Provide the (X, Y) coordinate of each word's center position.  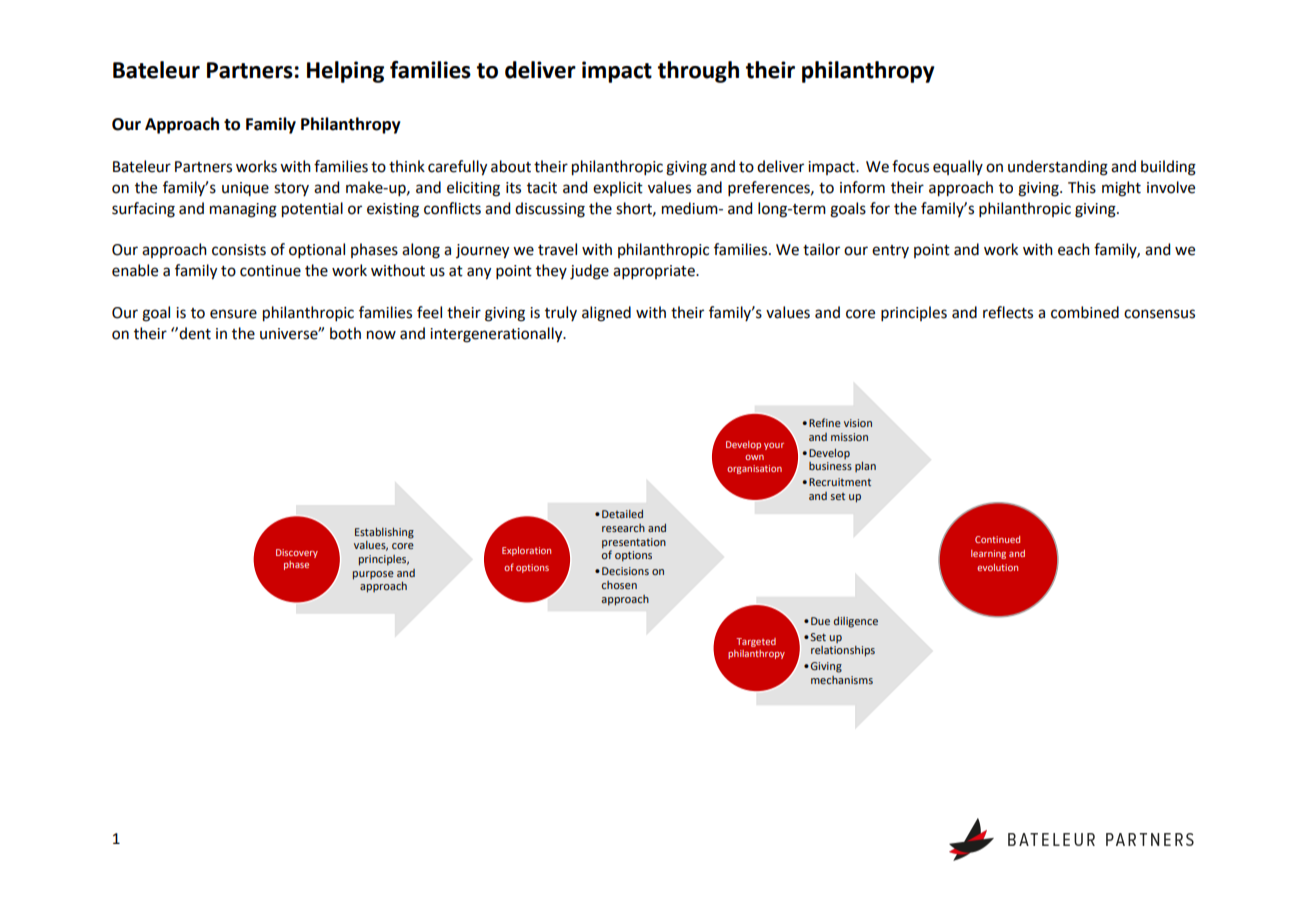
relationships (843, 651)
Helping (345, 72)
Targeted (756, 642)
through (698, 72)
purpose (373, 575)
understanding (1058, 168)
